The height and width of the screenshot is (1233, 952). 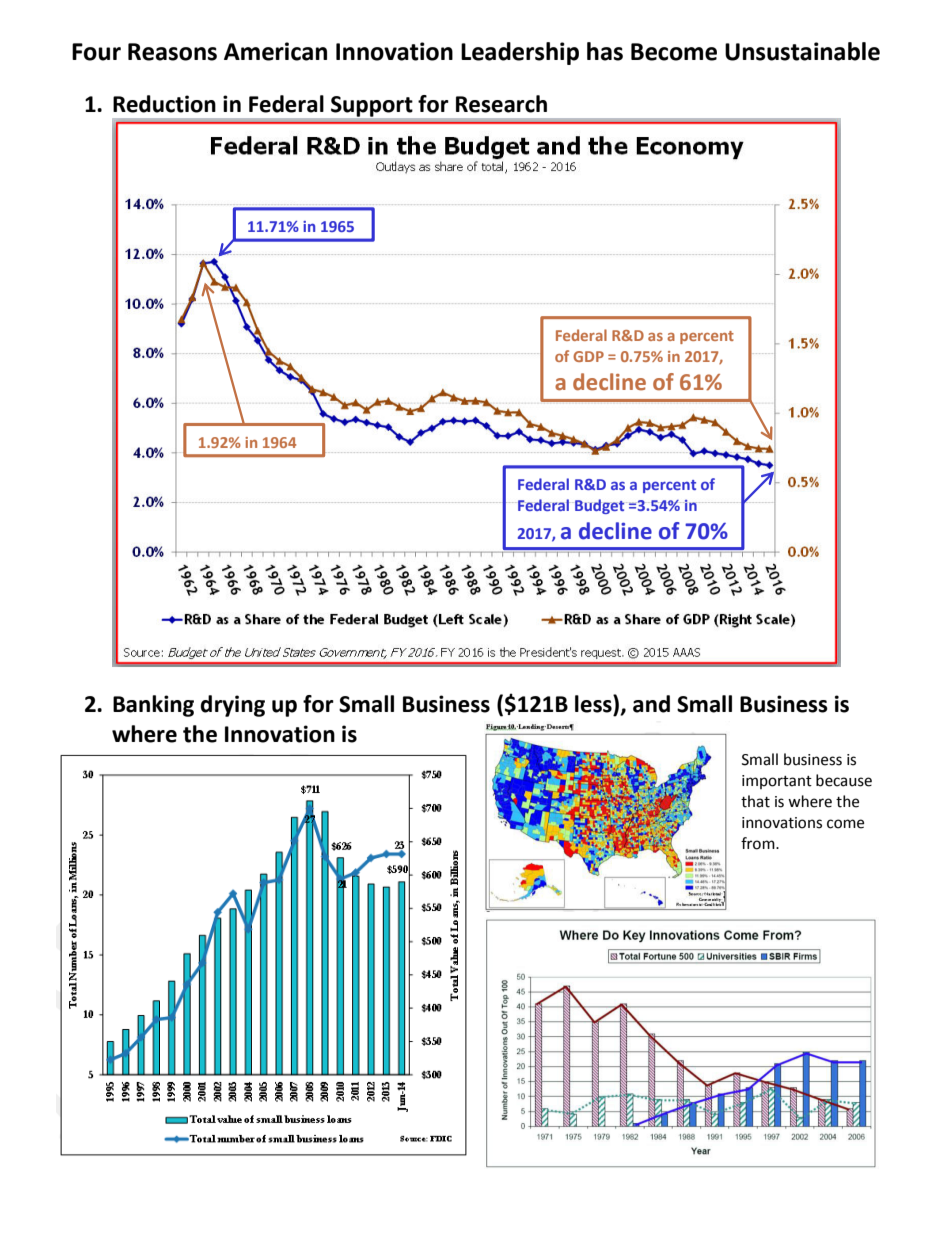 I want to click on Reduction, so click(x=164, y=104).
